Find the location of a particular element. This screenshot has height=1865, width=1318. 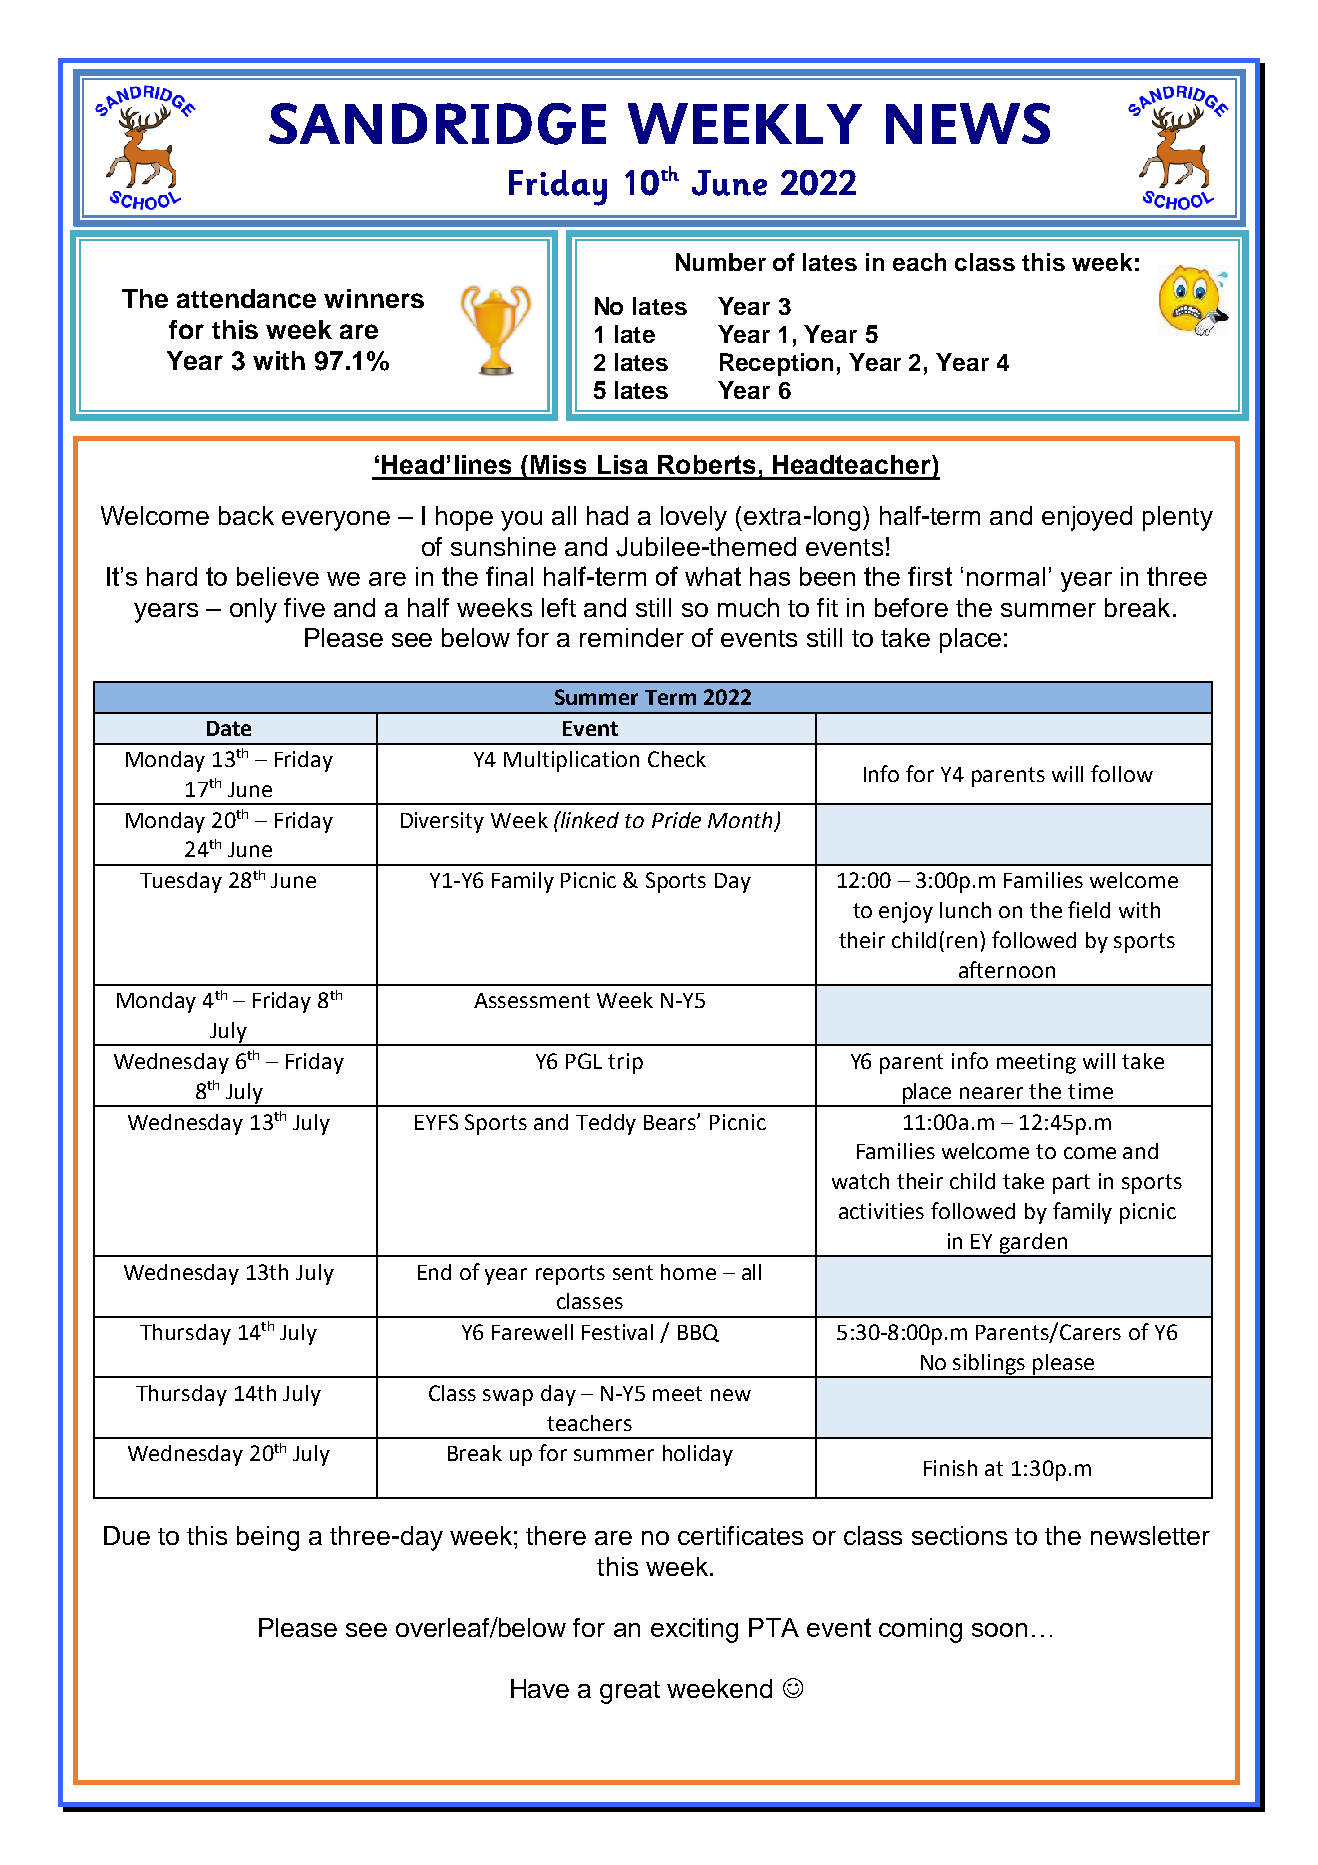

soon is located at coordinates (999, 1630).
